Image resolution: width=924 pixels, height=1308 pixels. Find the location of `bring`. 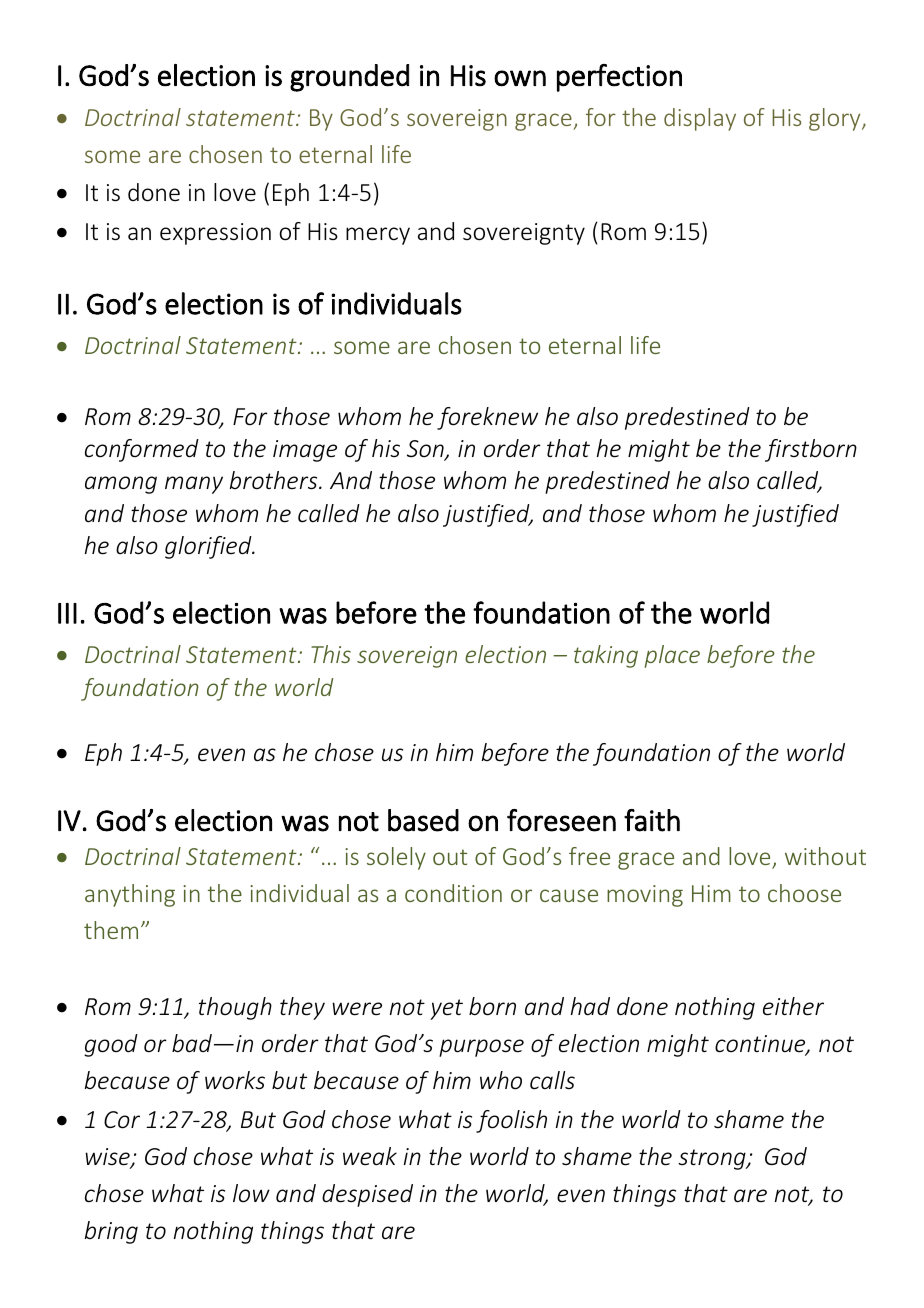

bring is located at coordinates (111, 1232).
